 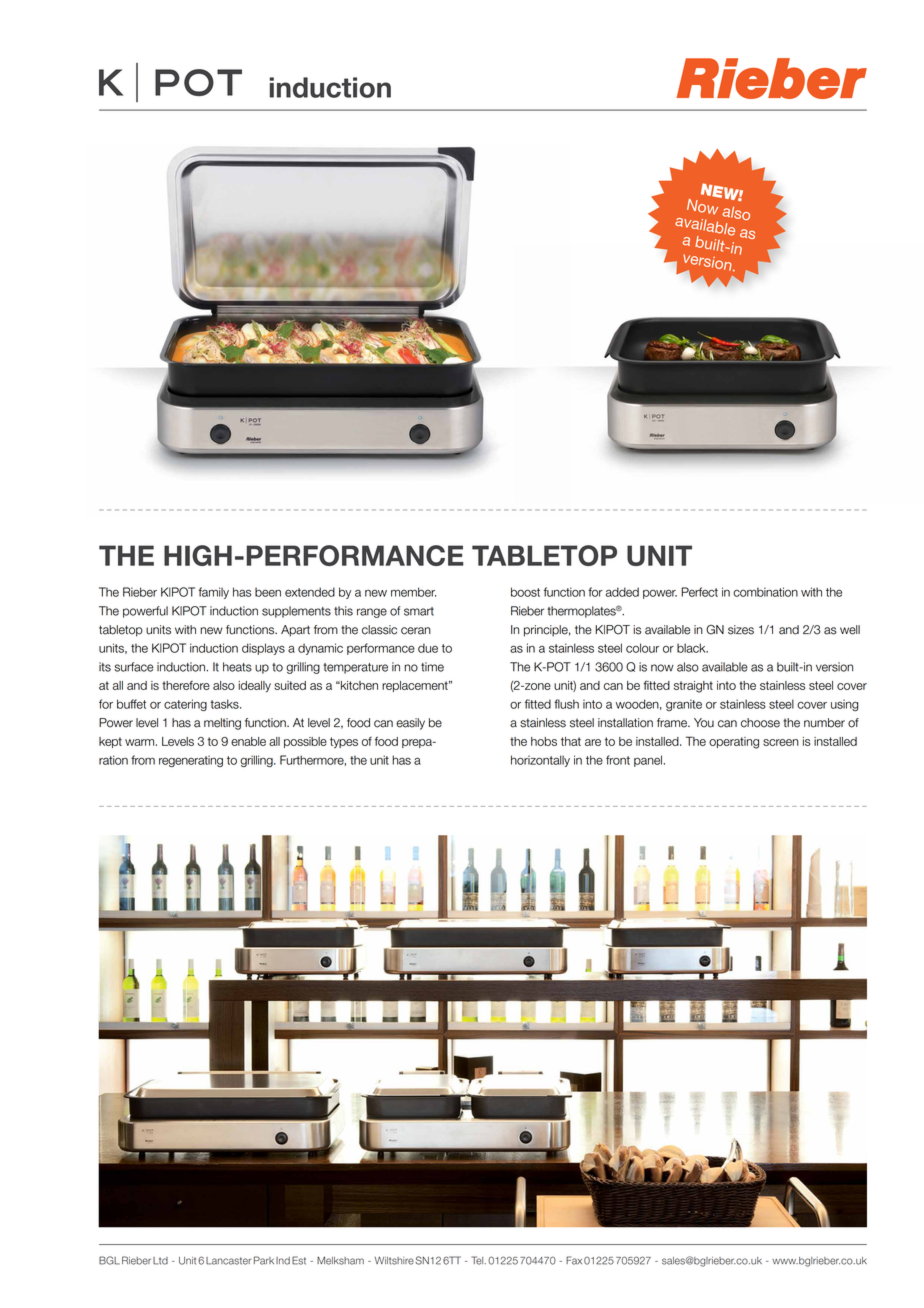 What do you see at coordinates (478, 1260) in the screenshot?
I see `Tel` at bounding box center [478, 1260].
